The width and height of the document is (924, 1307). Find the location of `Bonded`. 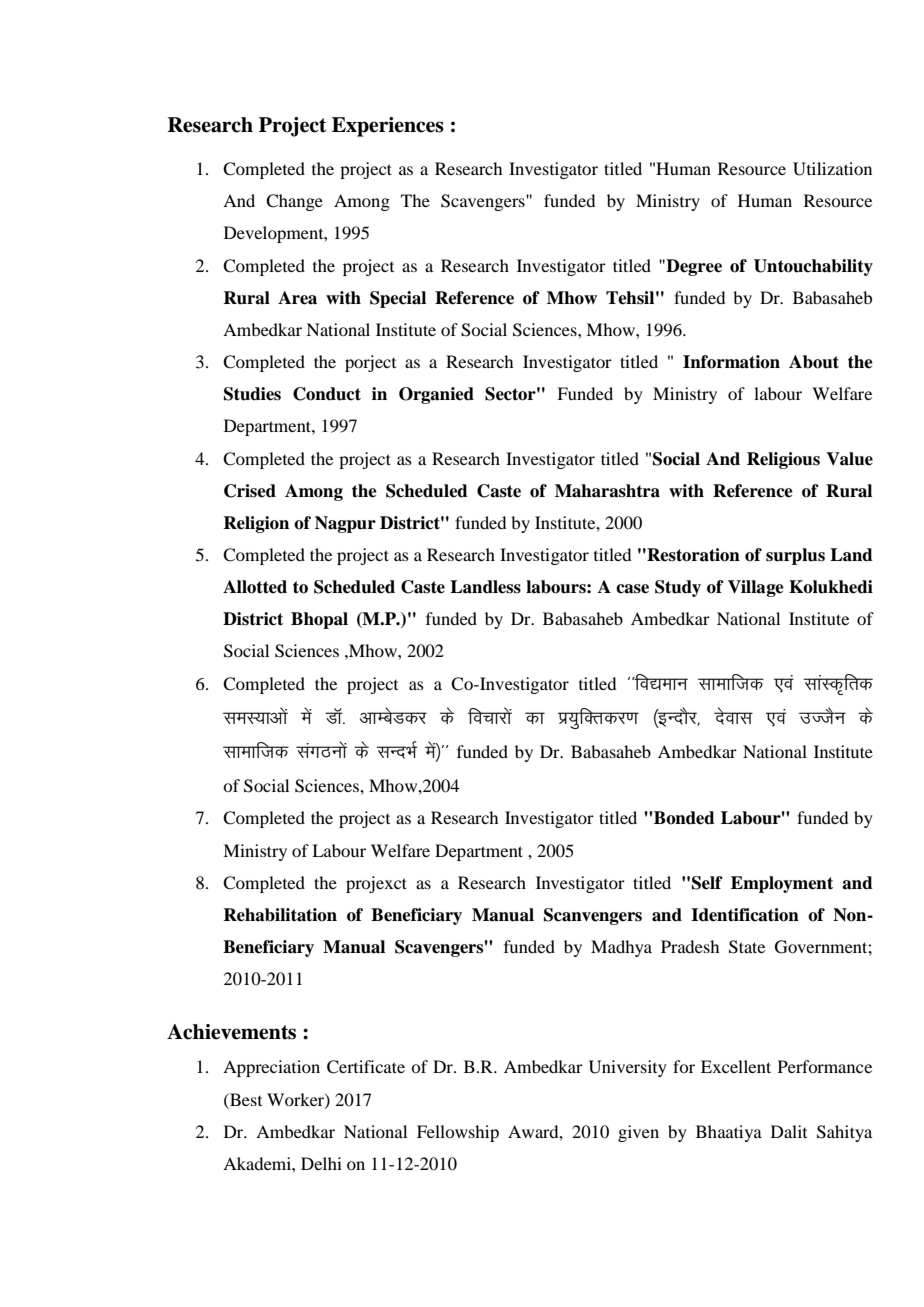

Bonded is located at coordinates (683, 818).
